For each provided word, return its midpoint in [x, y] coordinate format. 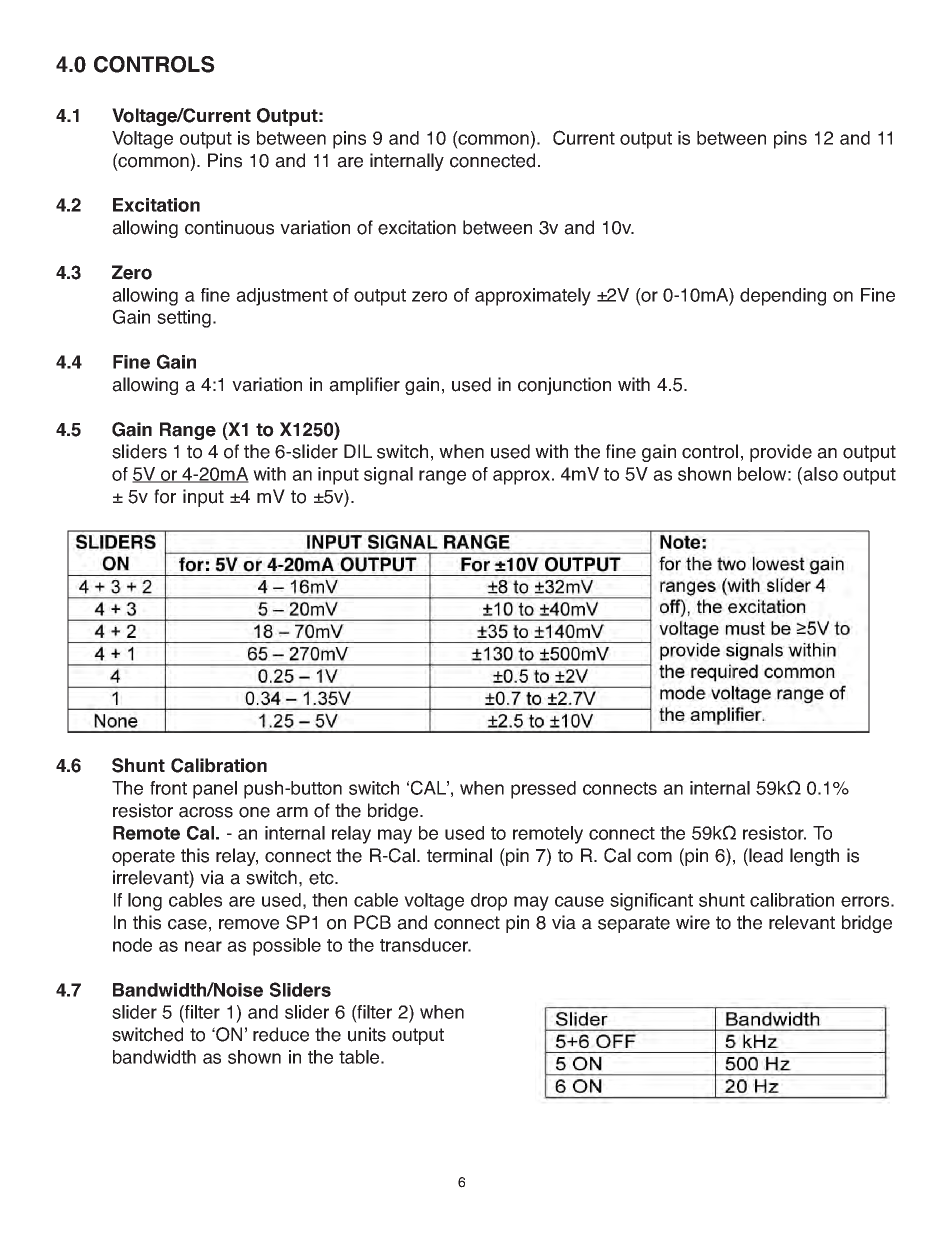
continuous [229, 227]
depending [783, 297]
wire [693, 922]
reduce [281, 1034]
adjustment [282, 297]
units [367, 1034]
